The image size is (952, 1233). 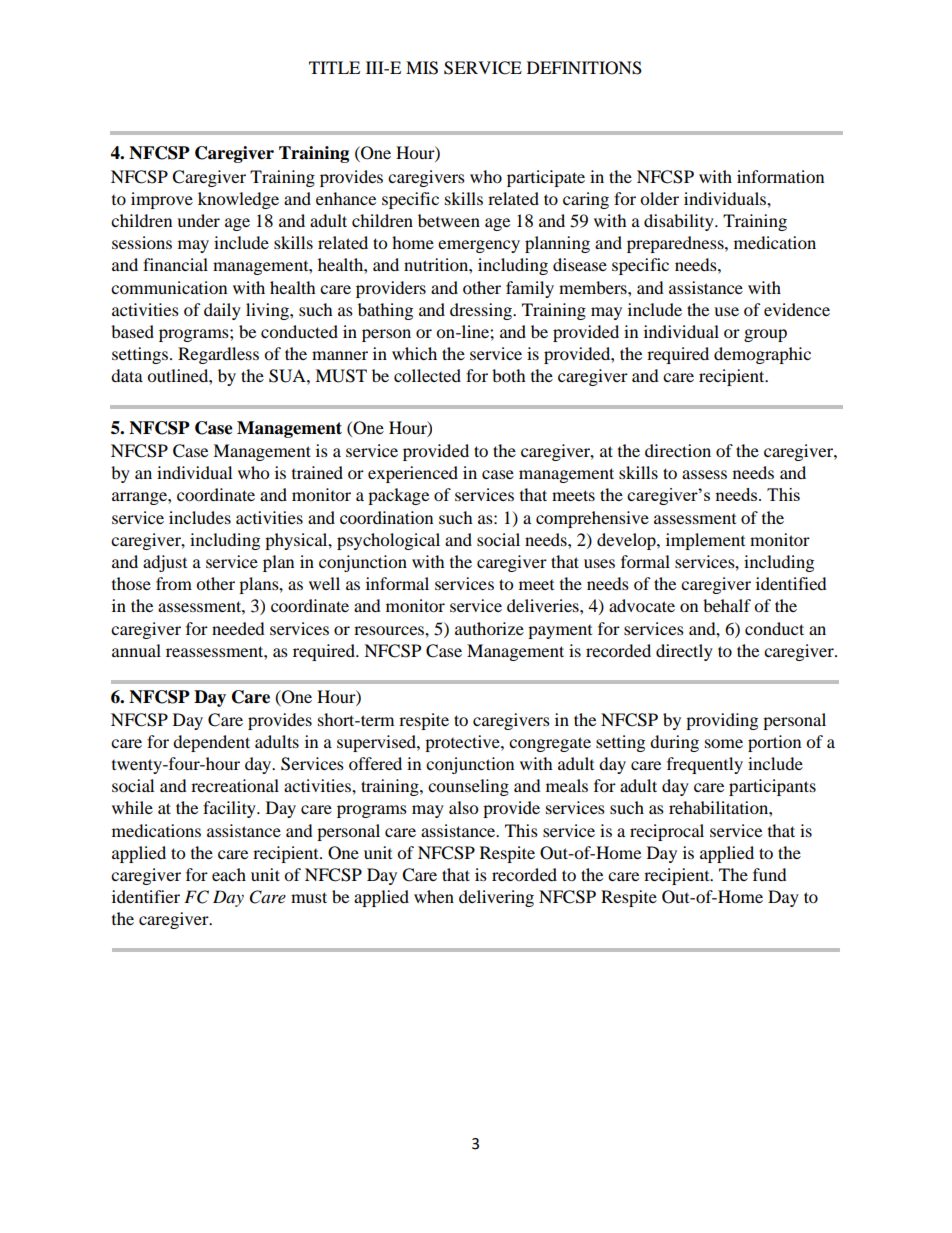 What do you see at coordinates (334, 67) in the page?
I see `TITLE` at bounding box center [334, 67].
